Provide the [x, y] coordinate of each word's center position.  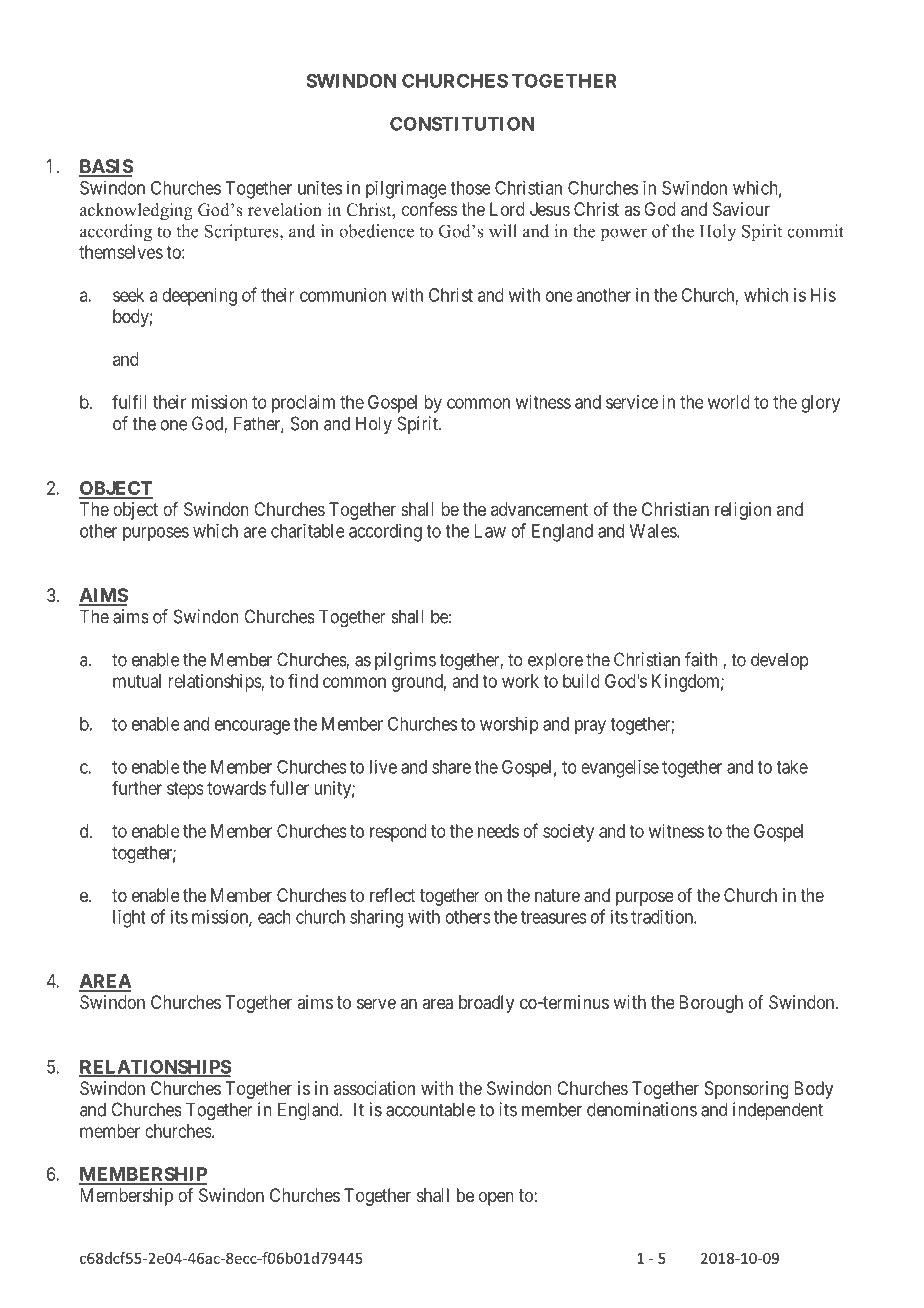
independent [778, 1111]
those [470, 188]
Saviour [741, 209]
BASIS [106, 167]
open [496, 1198]
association [374, 1088]
